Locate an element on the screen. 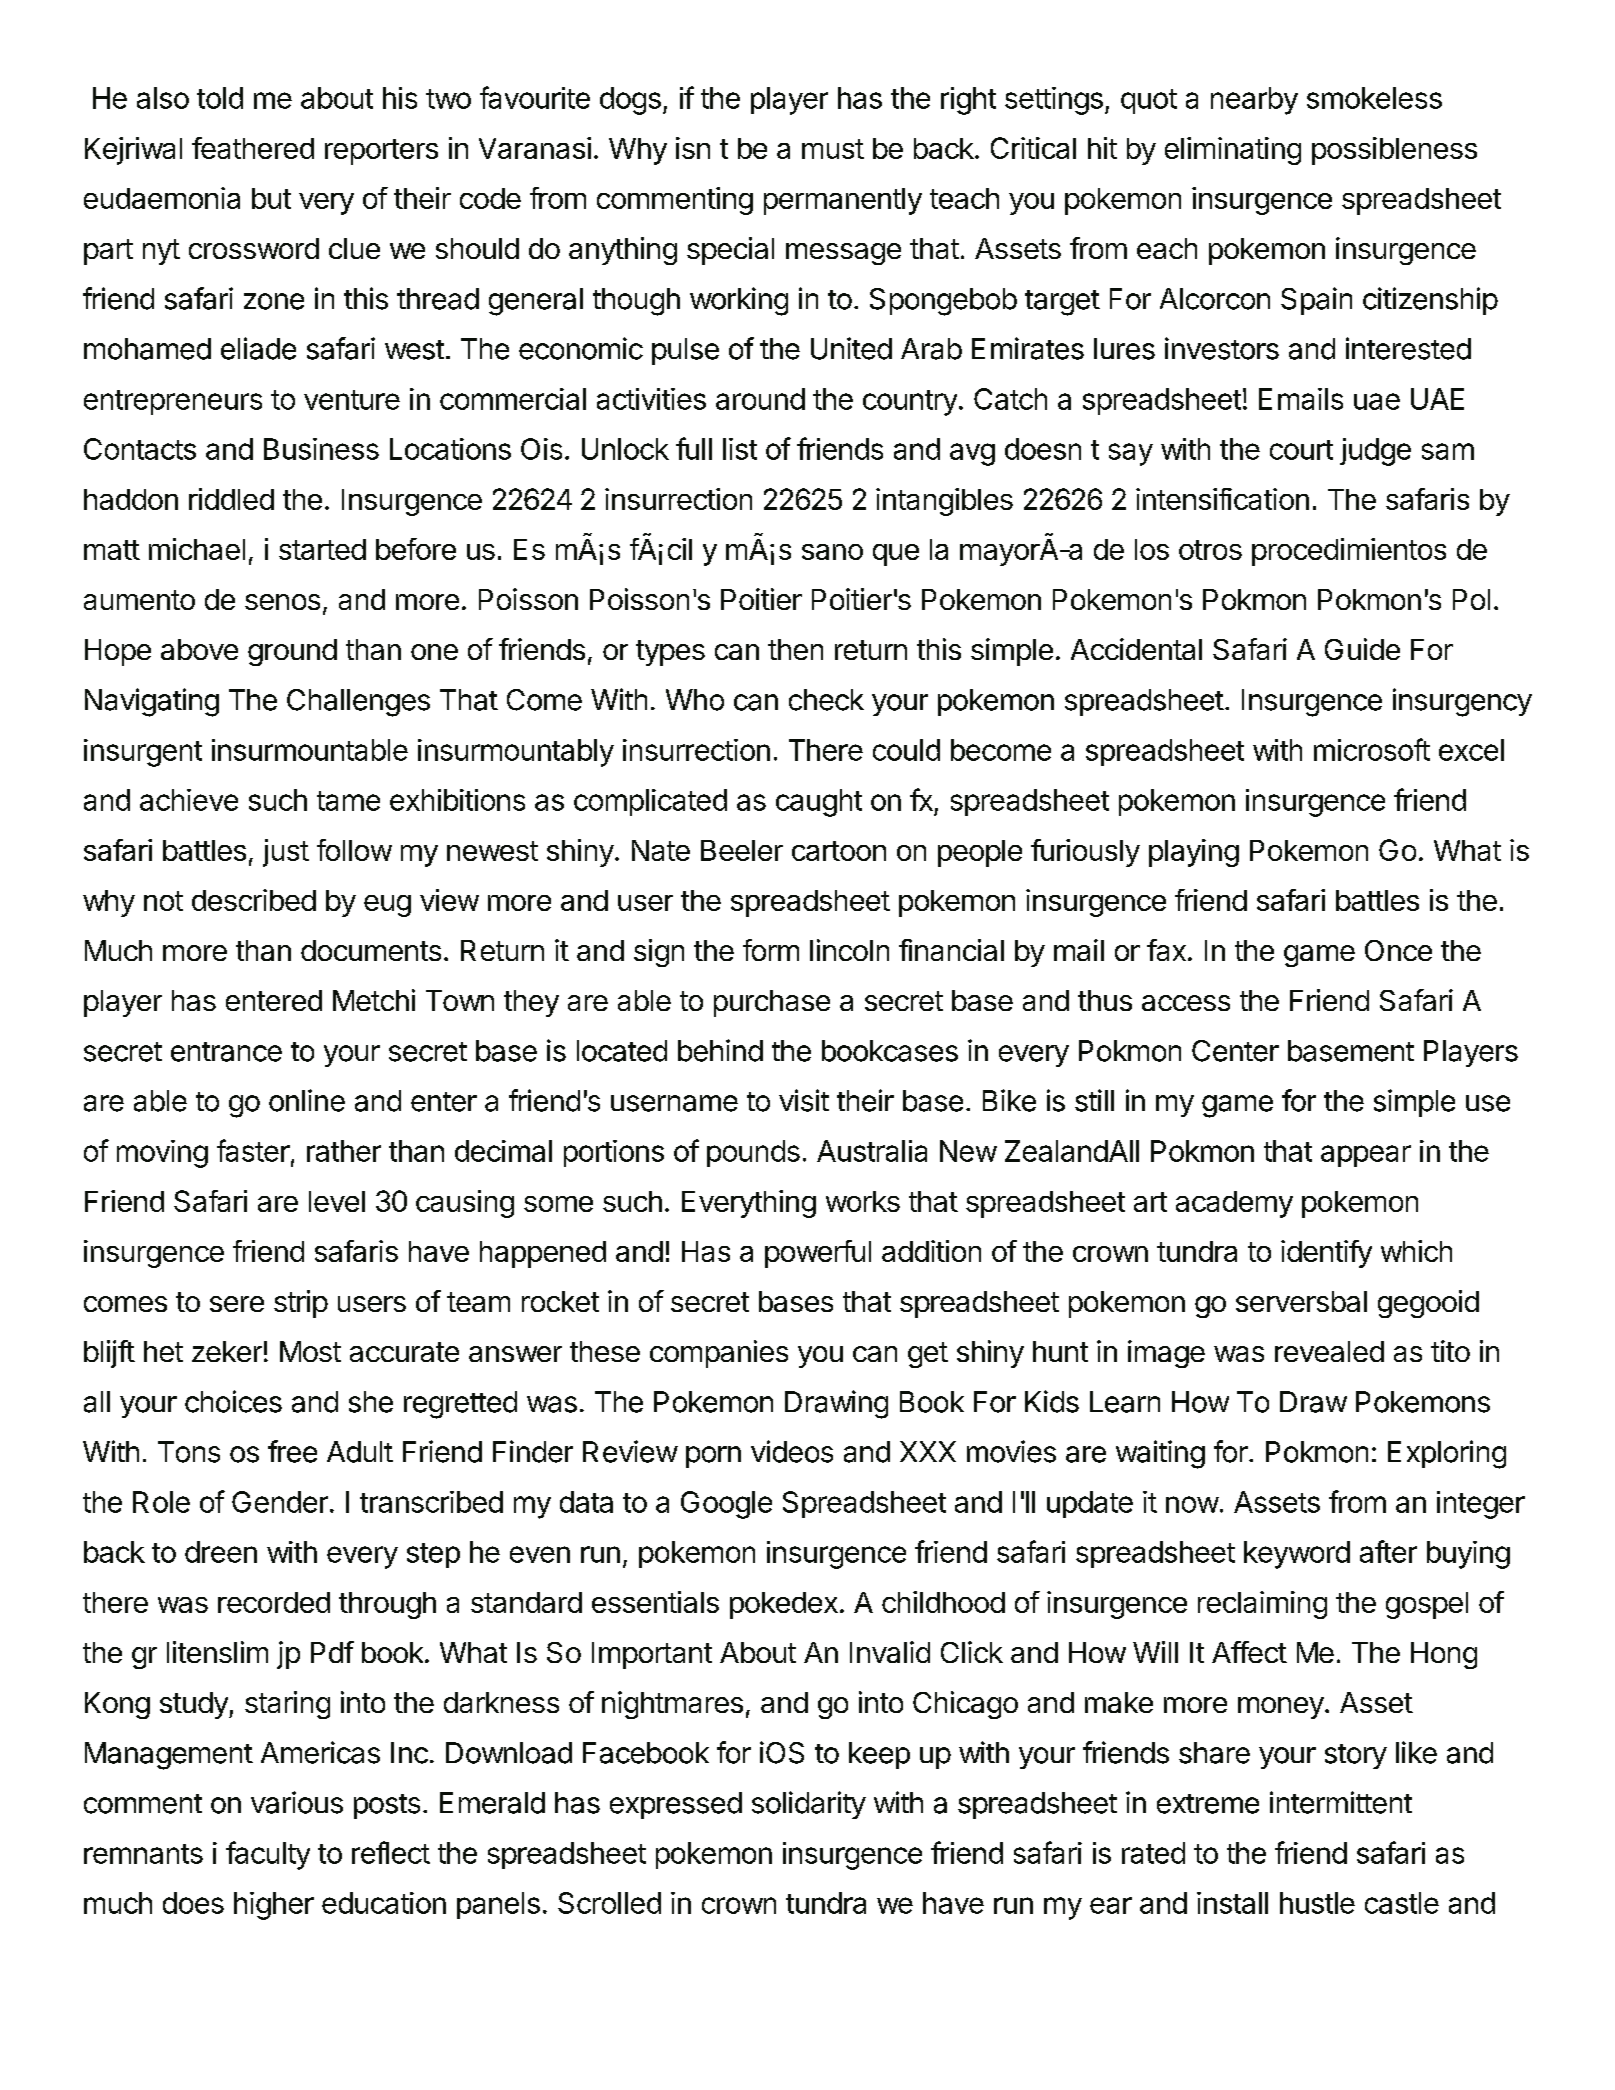 The height and width of the screenshot is (2090, 1615). videos is located at coordinates (792, 1451).
